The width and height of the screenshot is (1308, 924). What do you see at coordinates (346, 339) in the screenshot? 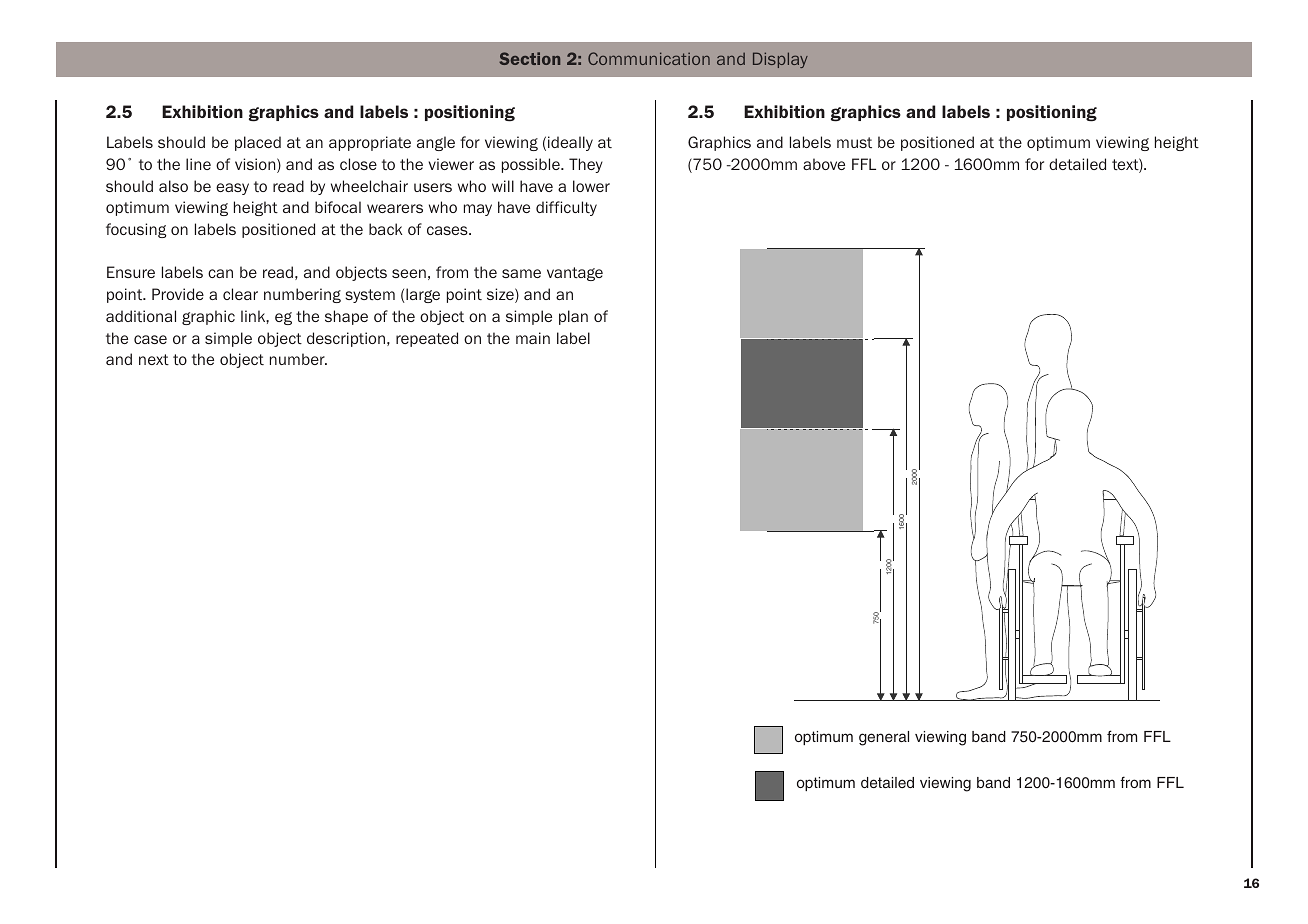
I see `description` at bounding box center [346, 339].
